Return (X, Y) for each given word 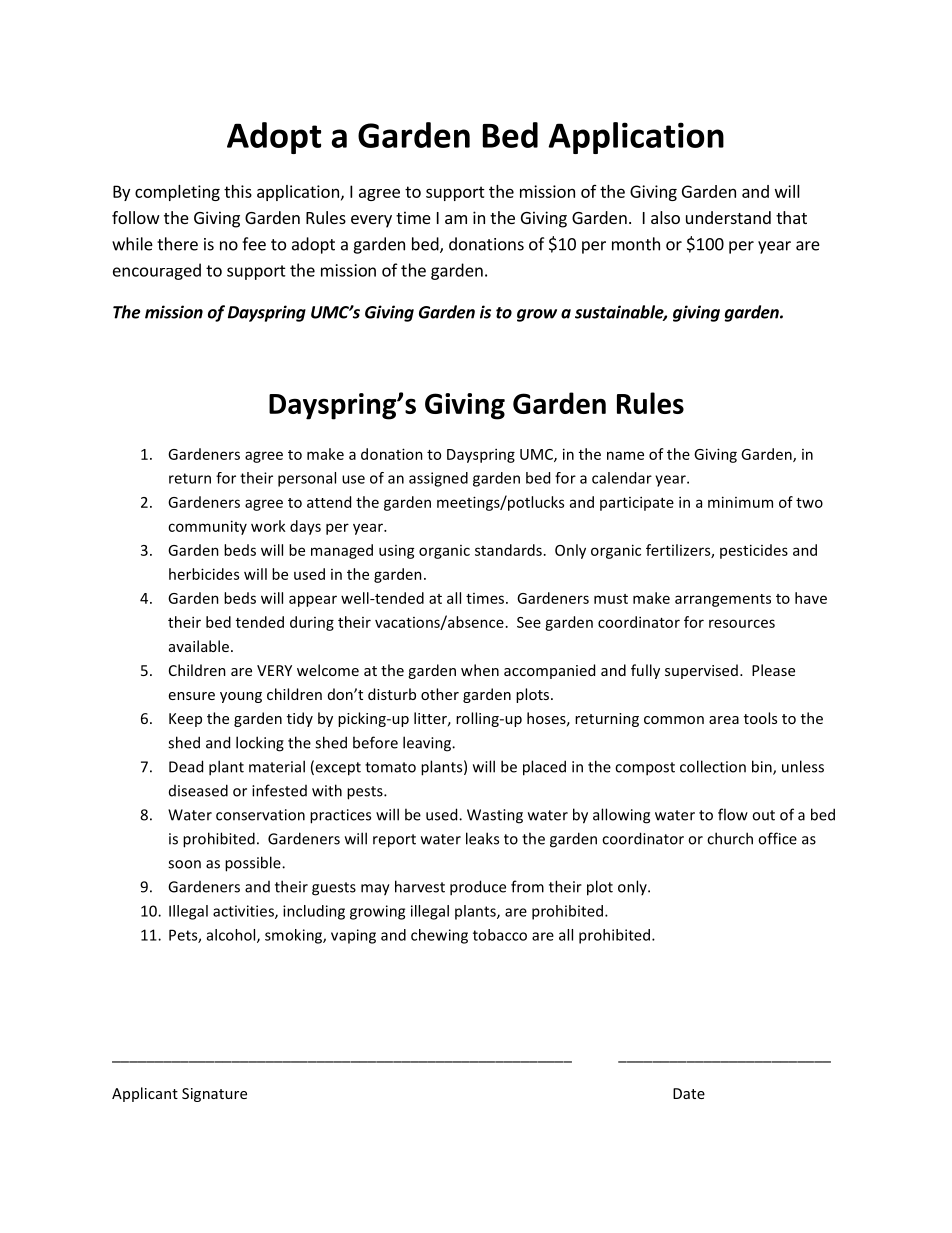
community (207, 527)
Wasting (495, 816)
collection (713, 766)
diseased (198, 790)
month (636, 244)
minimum (740, 502)
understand (728, 217)
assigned (438, 479)
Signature (214, 1095)
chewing (439, 936)
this (238, 191)
